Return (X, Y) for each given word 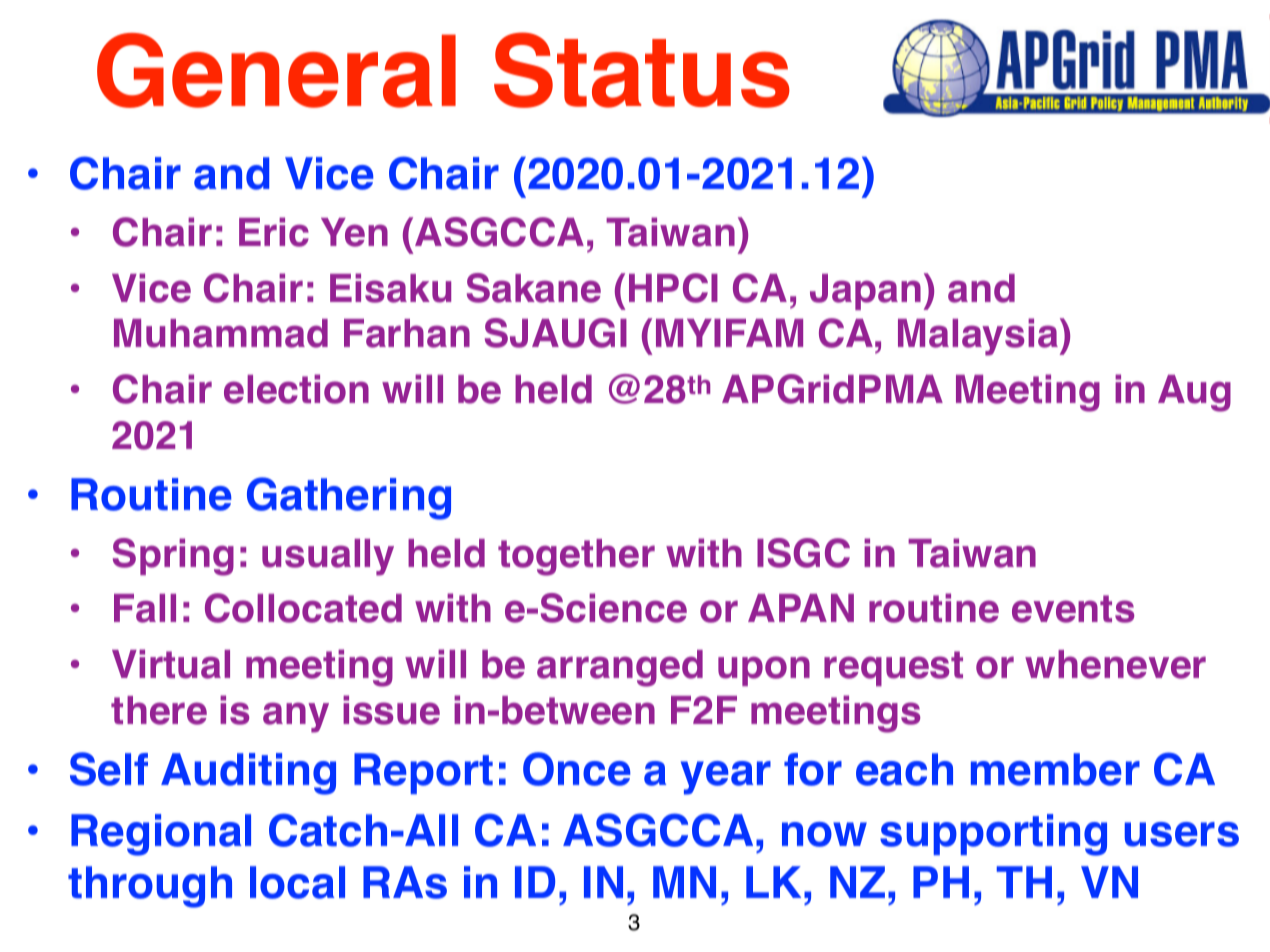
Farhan (407, 333)
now (824, 834)
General (276, 70)
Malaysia (979, 337)
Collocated (303, 608)
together (576, 557)
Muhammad (221, 333)
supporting (993, 835)
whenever (1115, 664)
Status (642, 70)
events (1073, 609)
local (297, 882)
